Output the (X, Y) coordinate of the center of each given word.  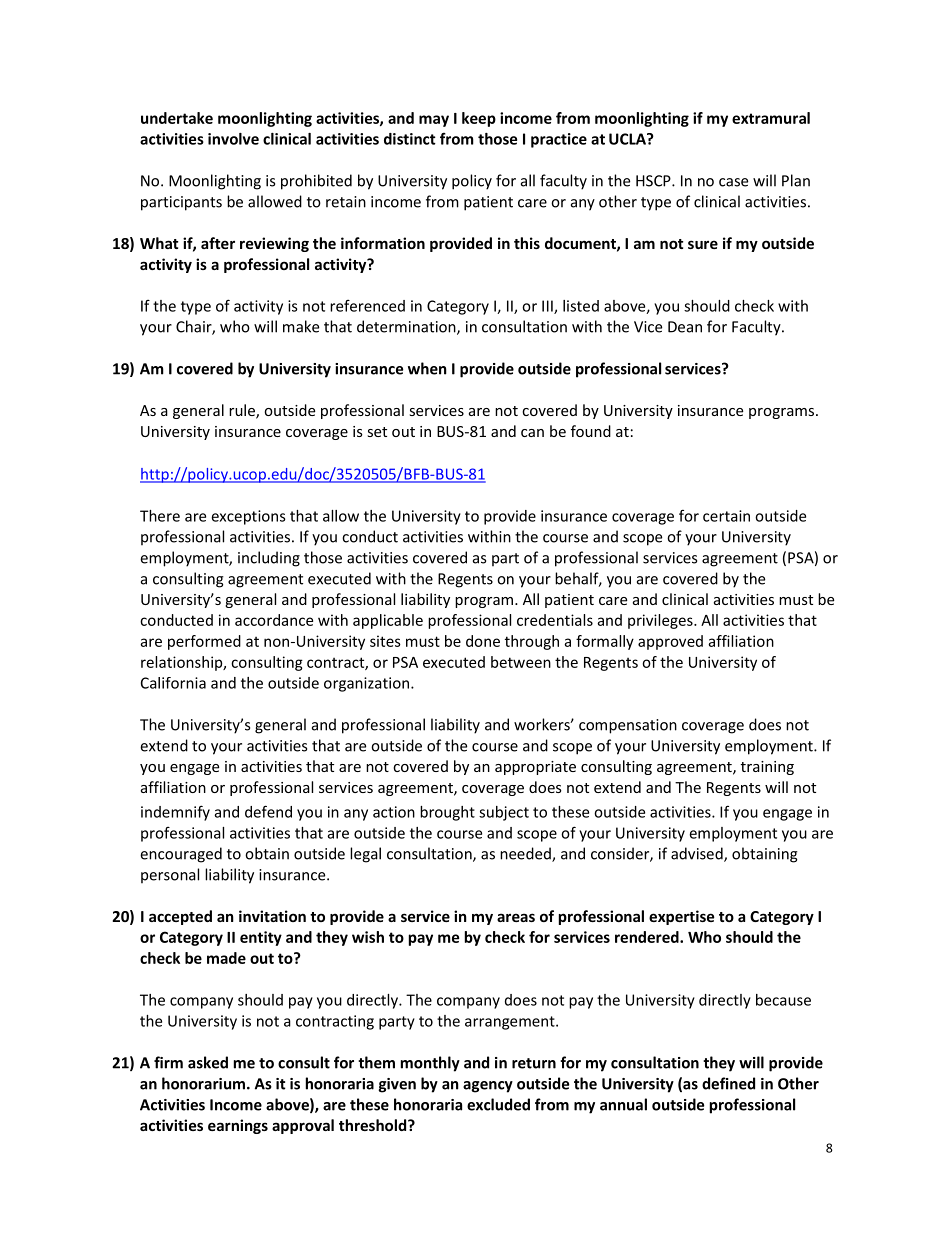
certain (726, 516)
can (532, 433)
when (427, 368)
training (767, 768)
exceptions (248, 517)
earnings (238, 1126)
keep (479, 119)
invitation (272, 916)
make (301, 326)
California (173, 683)
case (733, 182)
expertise (682, 917)
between (521, 662)
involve (233, 139)
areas (516, 917)
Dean (685, 327)
